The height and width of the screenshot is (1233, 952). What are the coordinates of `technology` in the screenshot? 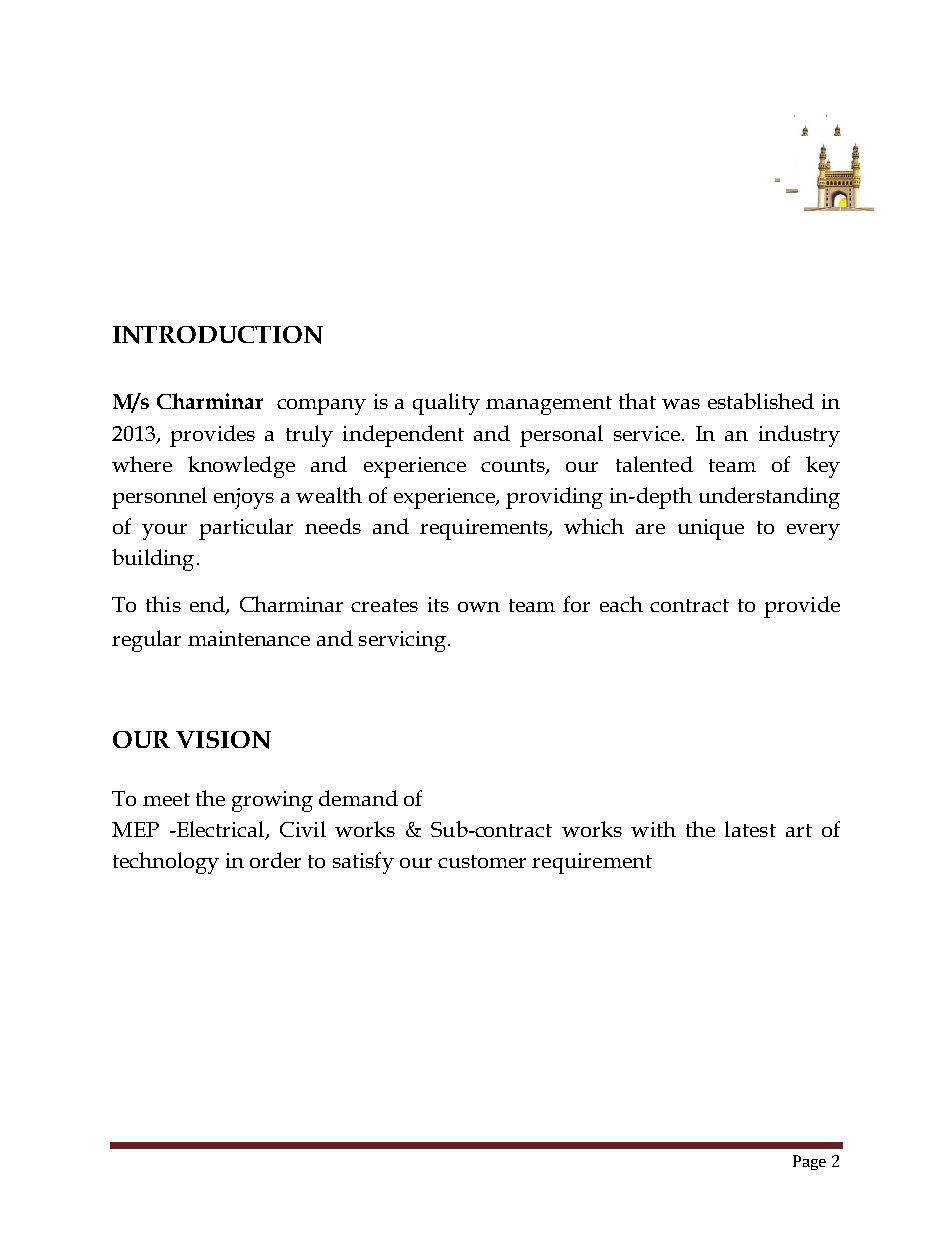 It's located at (166, 863).
